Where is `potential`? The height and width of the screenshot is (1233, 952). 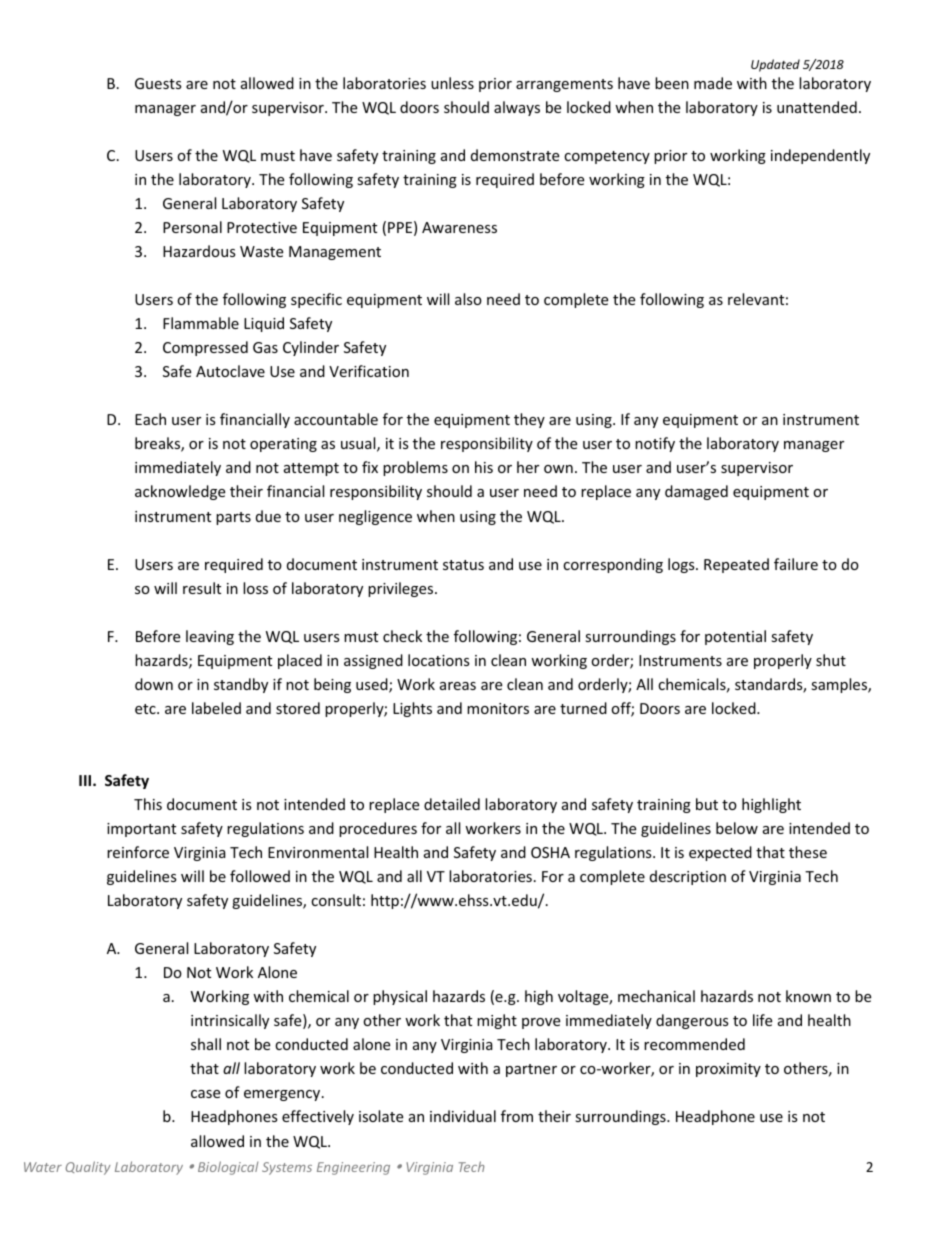
potential is located at coordinates (735, 637).
